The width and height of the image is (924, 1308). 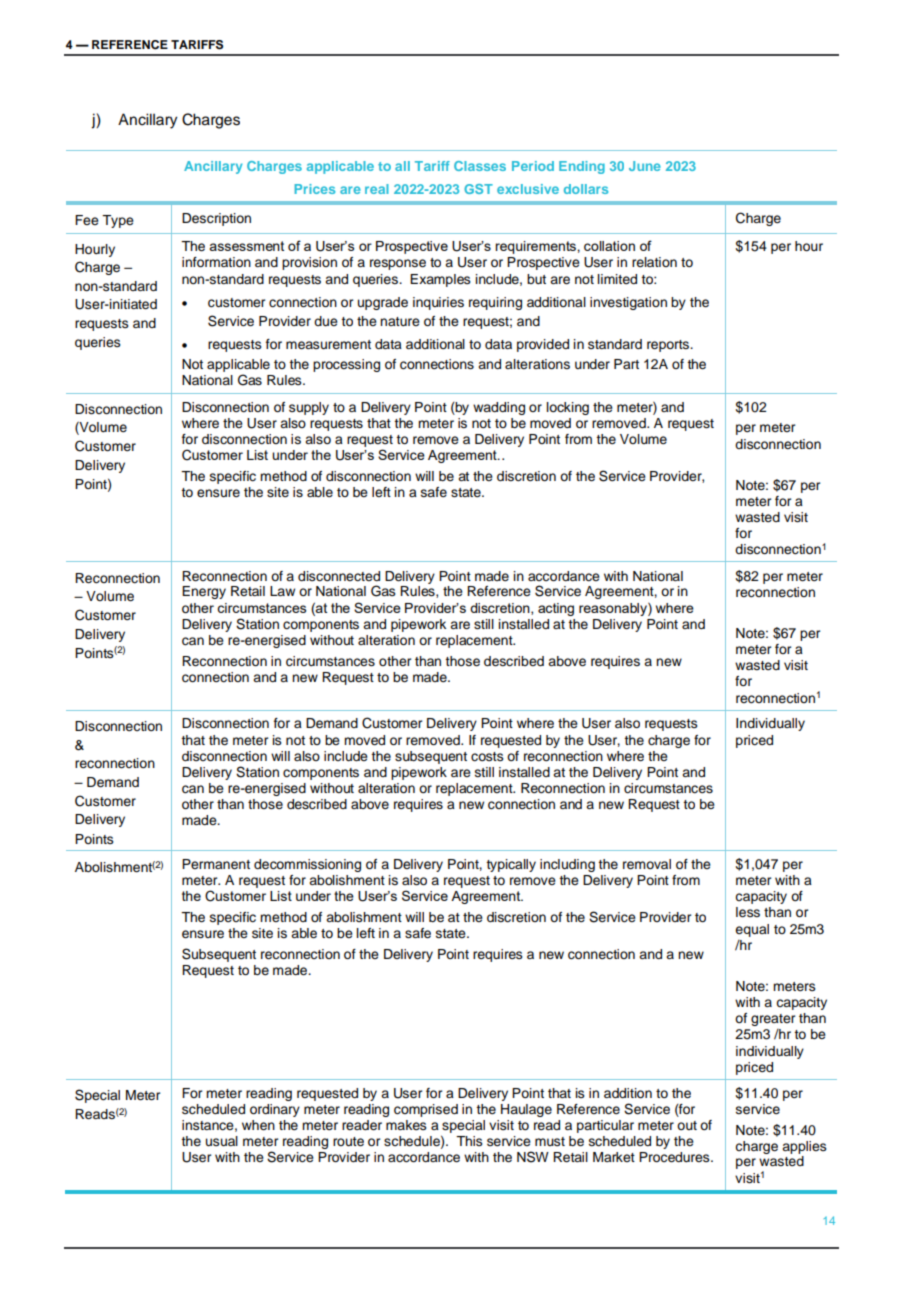 What do you see at coordinates (499, 408) in the image?
I see `wadding` at bounding box center [499, 408].
